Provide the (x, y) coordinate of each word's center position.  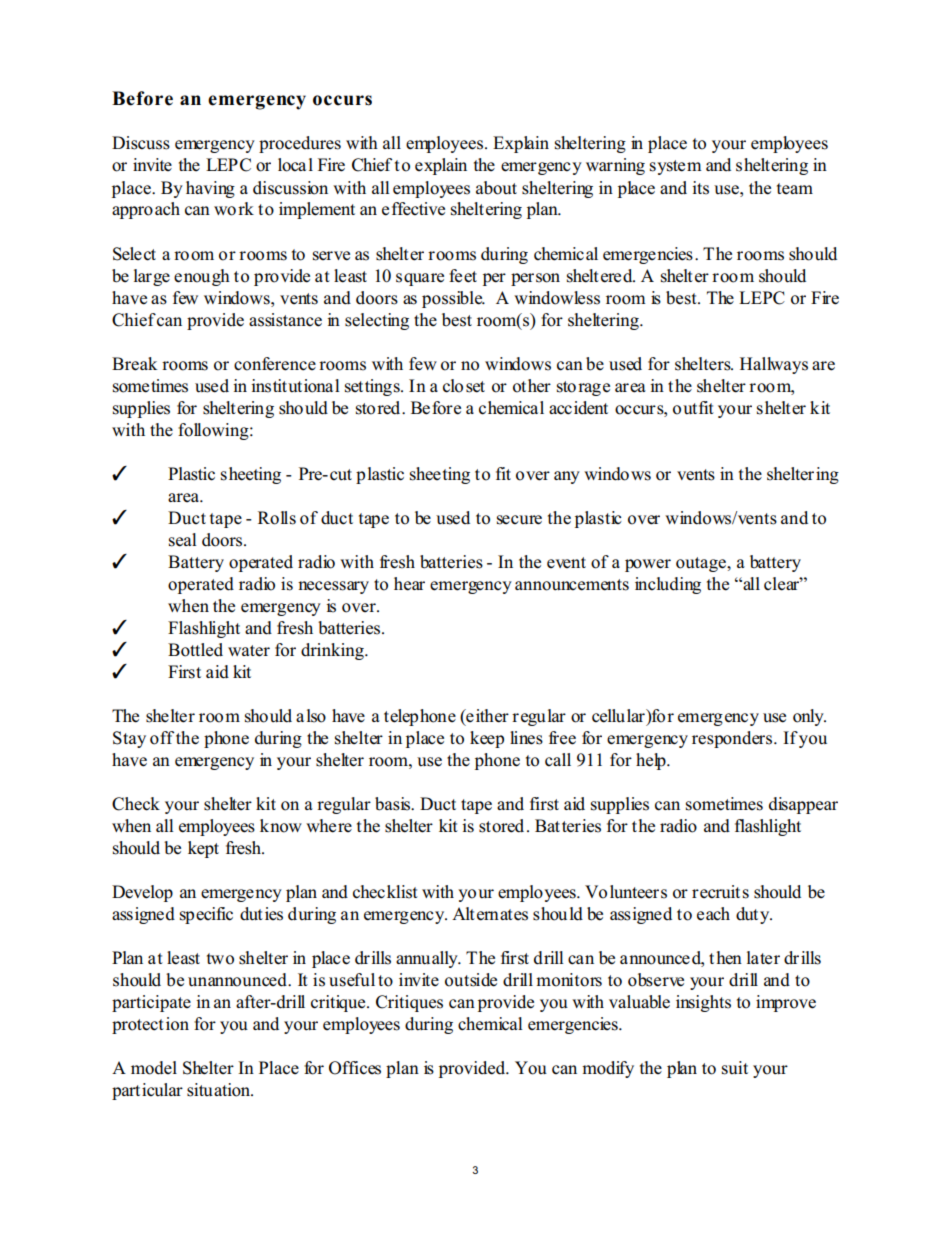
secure (519, 520)
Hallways (774, 365)
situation (220, 1090)
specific (206, 915)
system (676, 167)
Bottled (195, 650)
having (210, 189)
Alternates (490, 914)
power (648, 565)
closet (464, 386)
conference (275, 364)
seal (183, 540)
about (496, 188)
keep (487, 739)
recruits (720, 892)
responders (733, 739)
